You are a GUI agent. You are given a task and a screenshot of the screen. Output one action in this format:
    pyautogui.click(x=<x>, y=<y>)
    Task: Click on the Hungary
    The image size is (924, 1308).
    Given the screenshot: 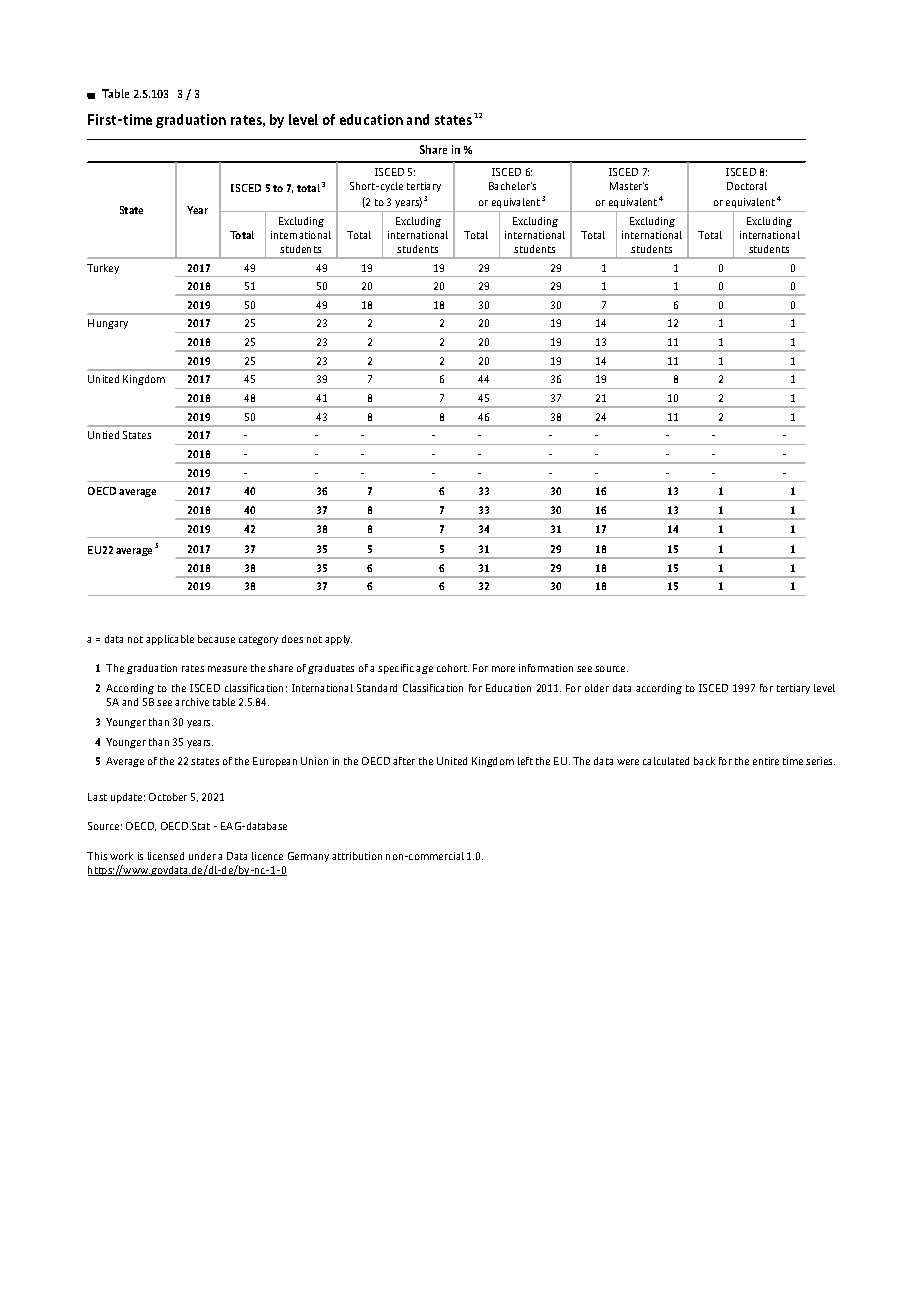 What is the action you would take?
    pyautogui.click(x=108, y=324)
